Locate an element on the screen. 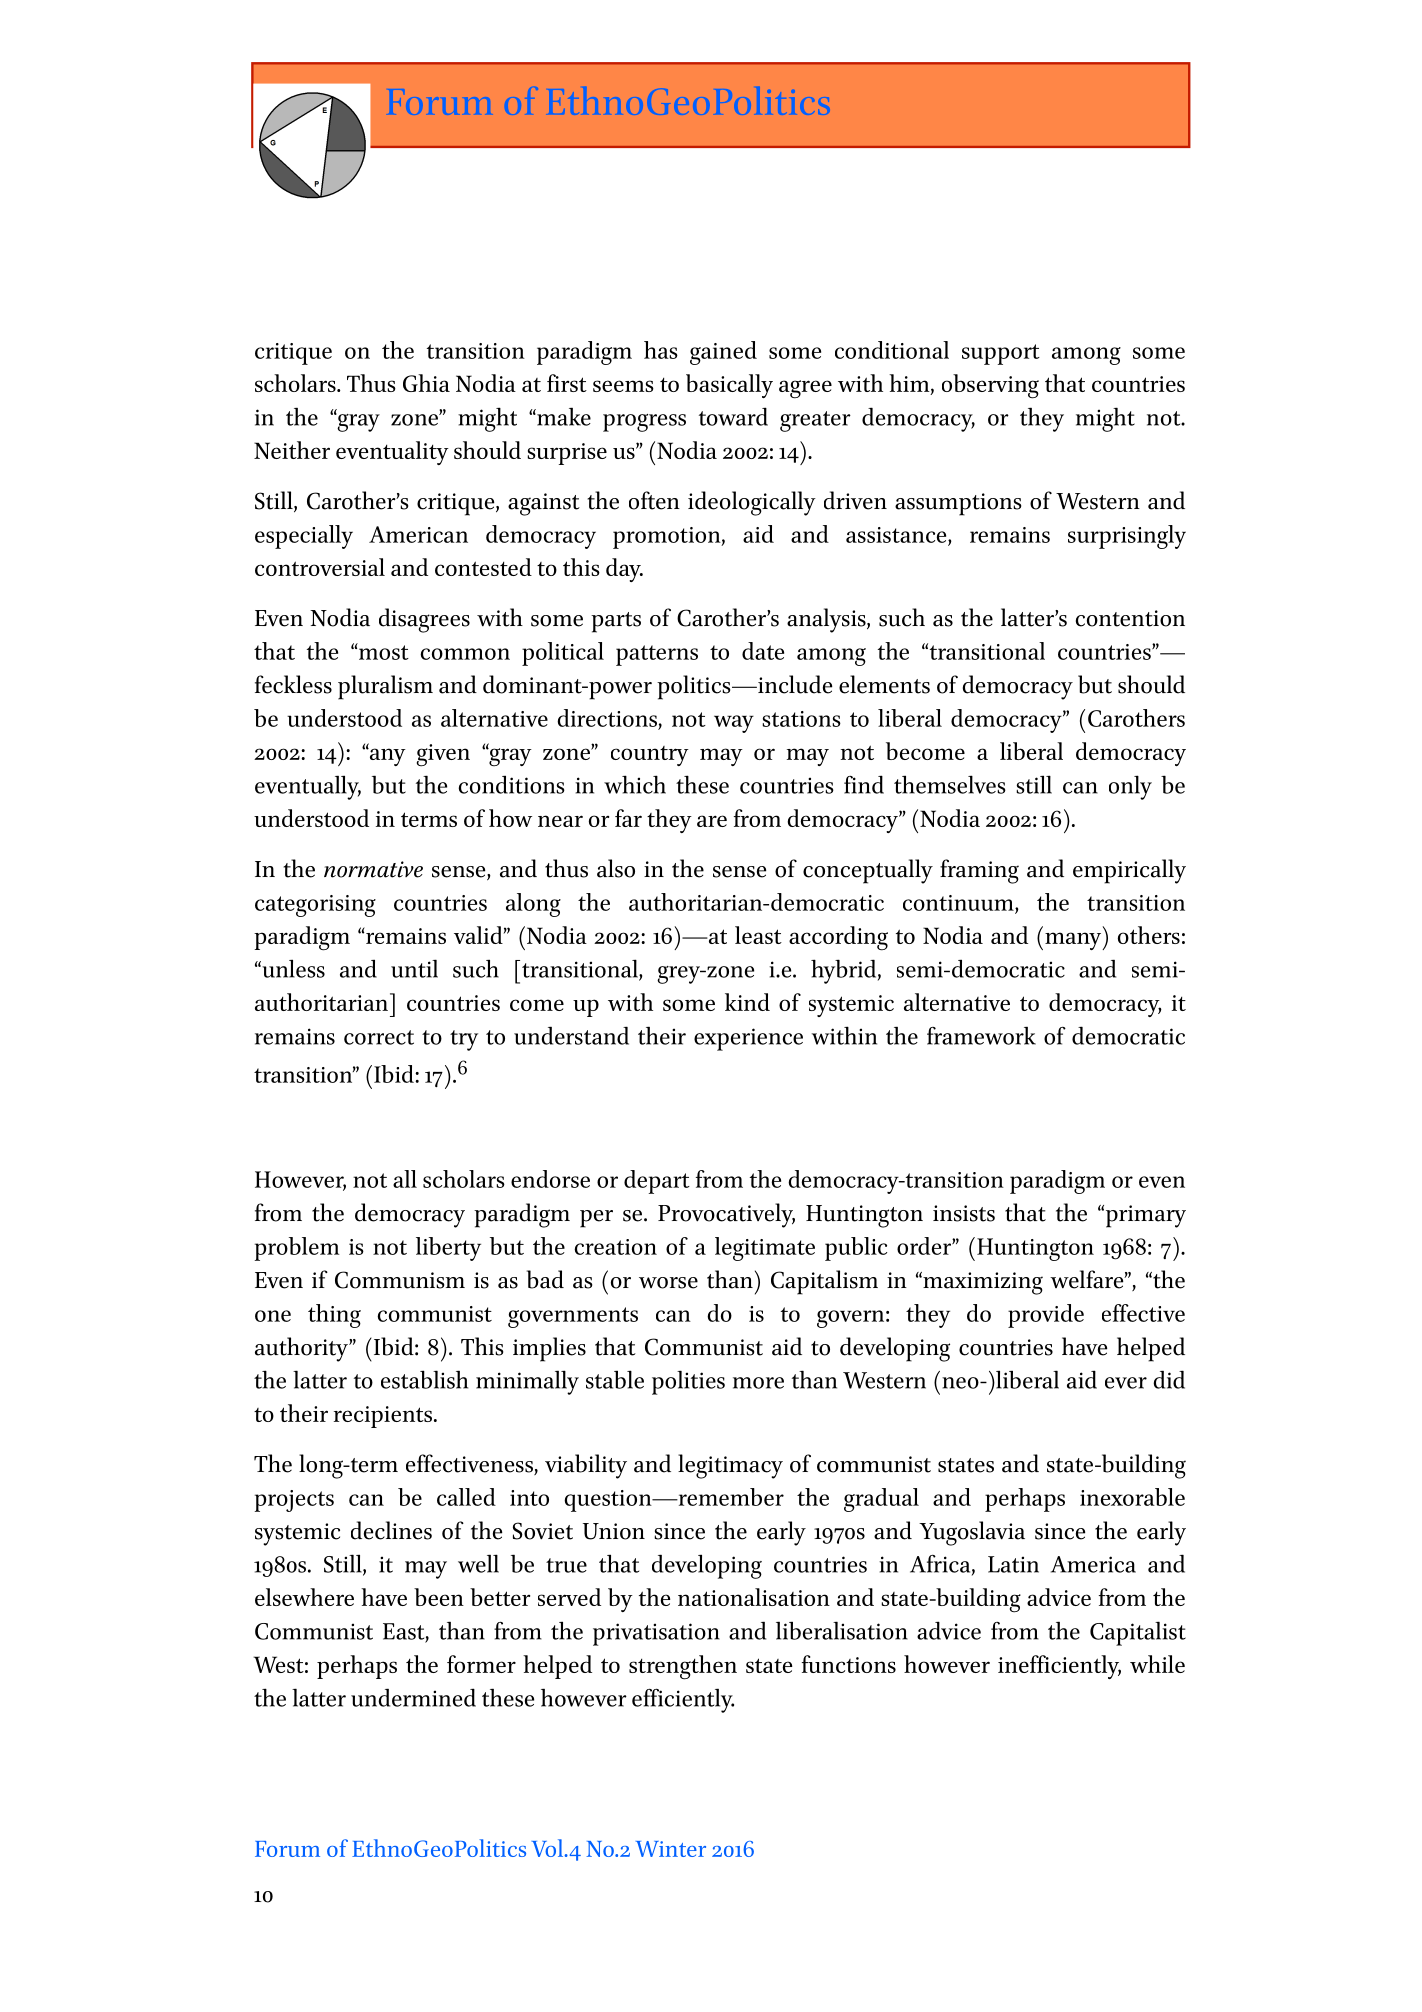  only is located at coordinates (1130, 787).
